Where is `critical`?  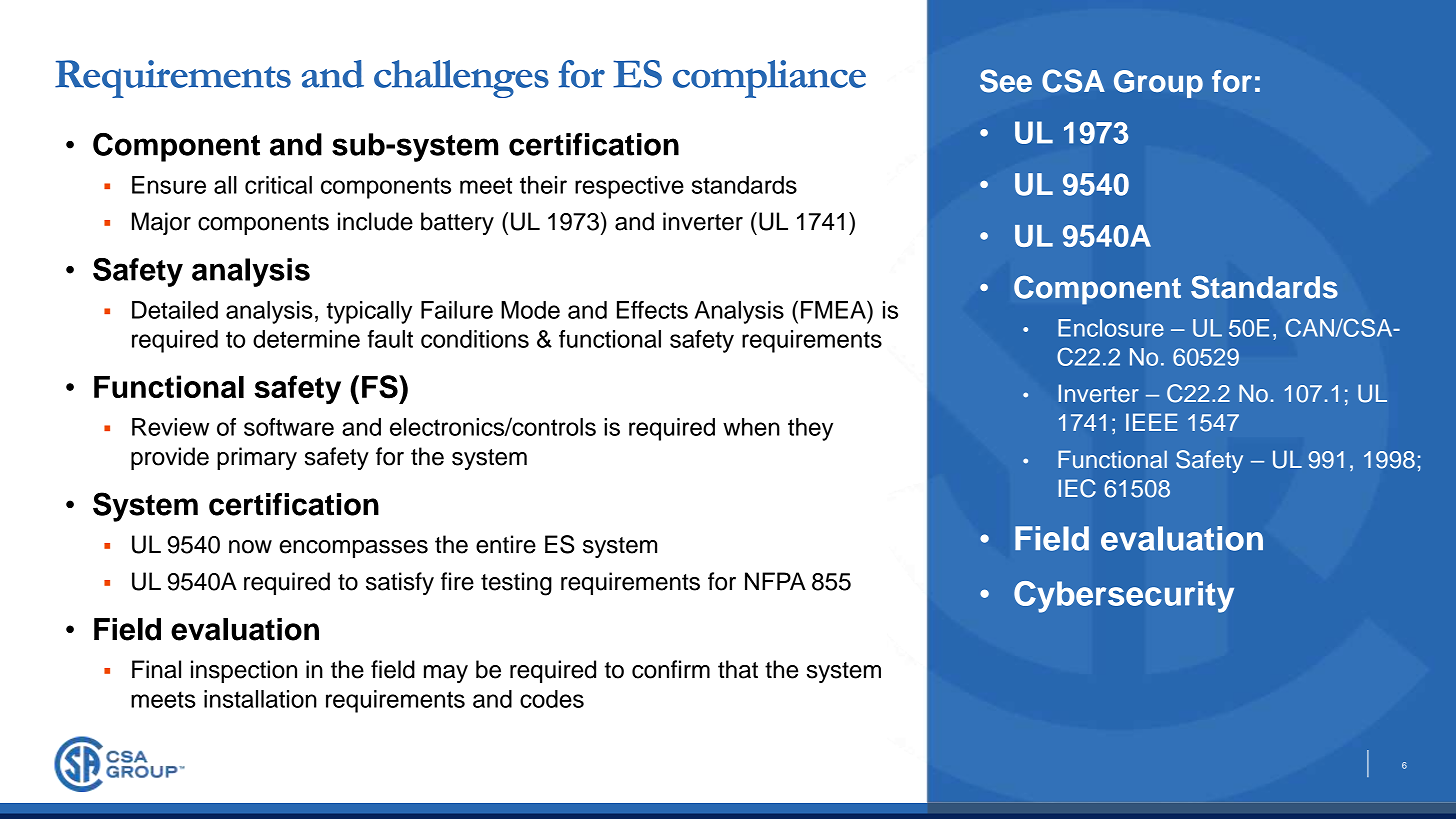 critical is located at coordinates (278, 185).
